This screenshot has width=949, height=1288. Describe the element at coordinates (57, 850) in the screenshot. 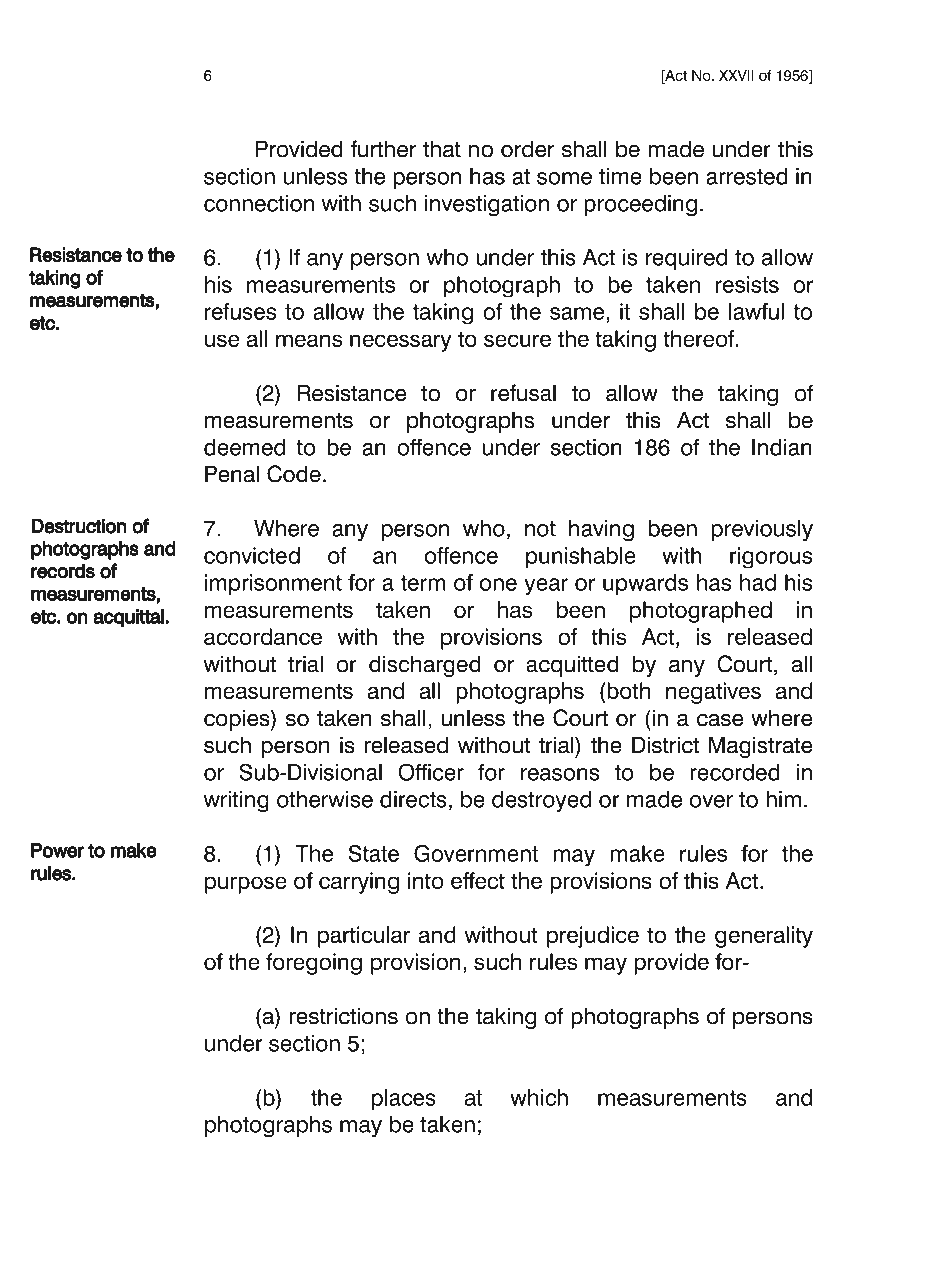

I see `Power` at that location.
